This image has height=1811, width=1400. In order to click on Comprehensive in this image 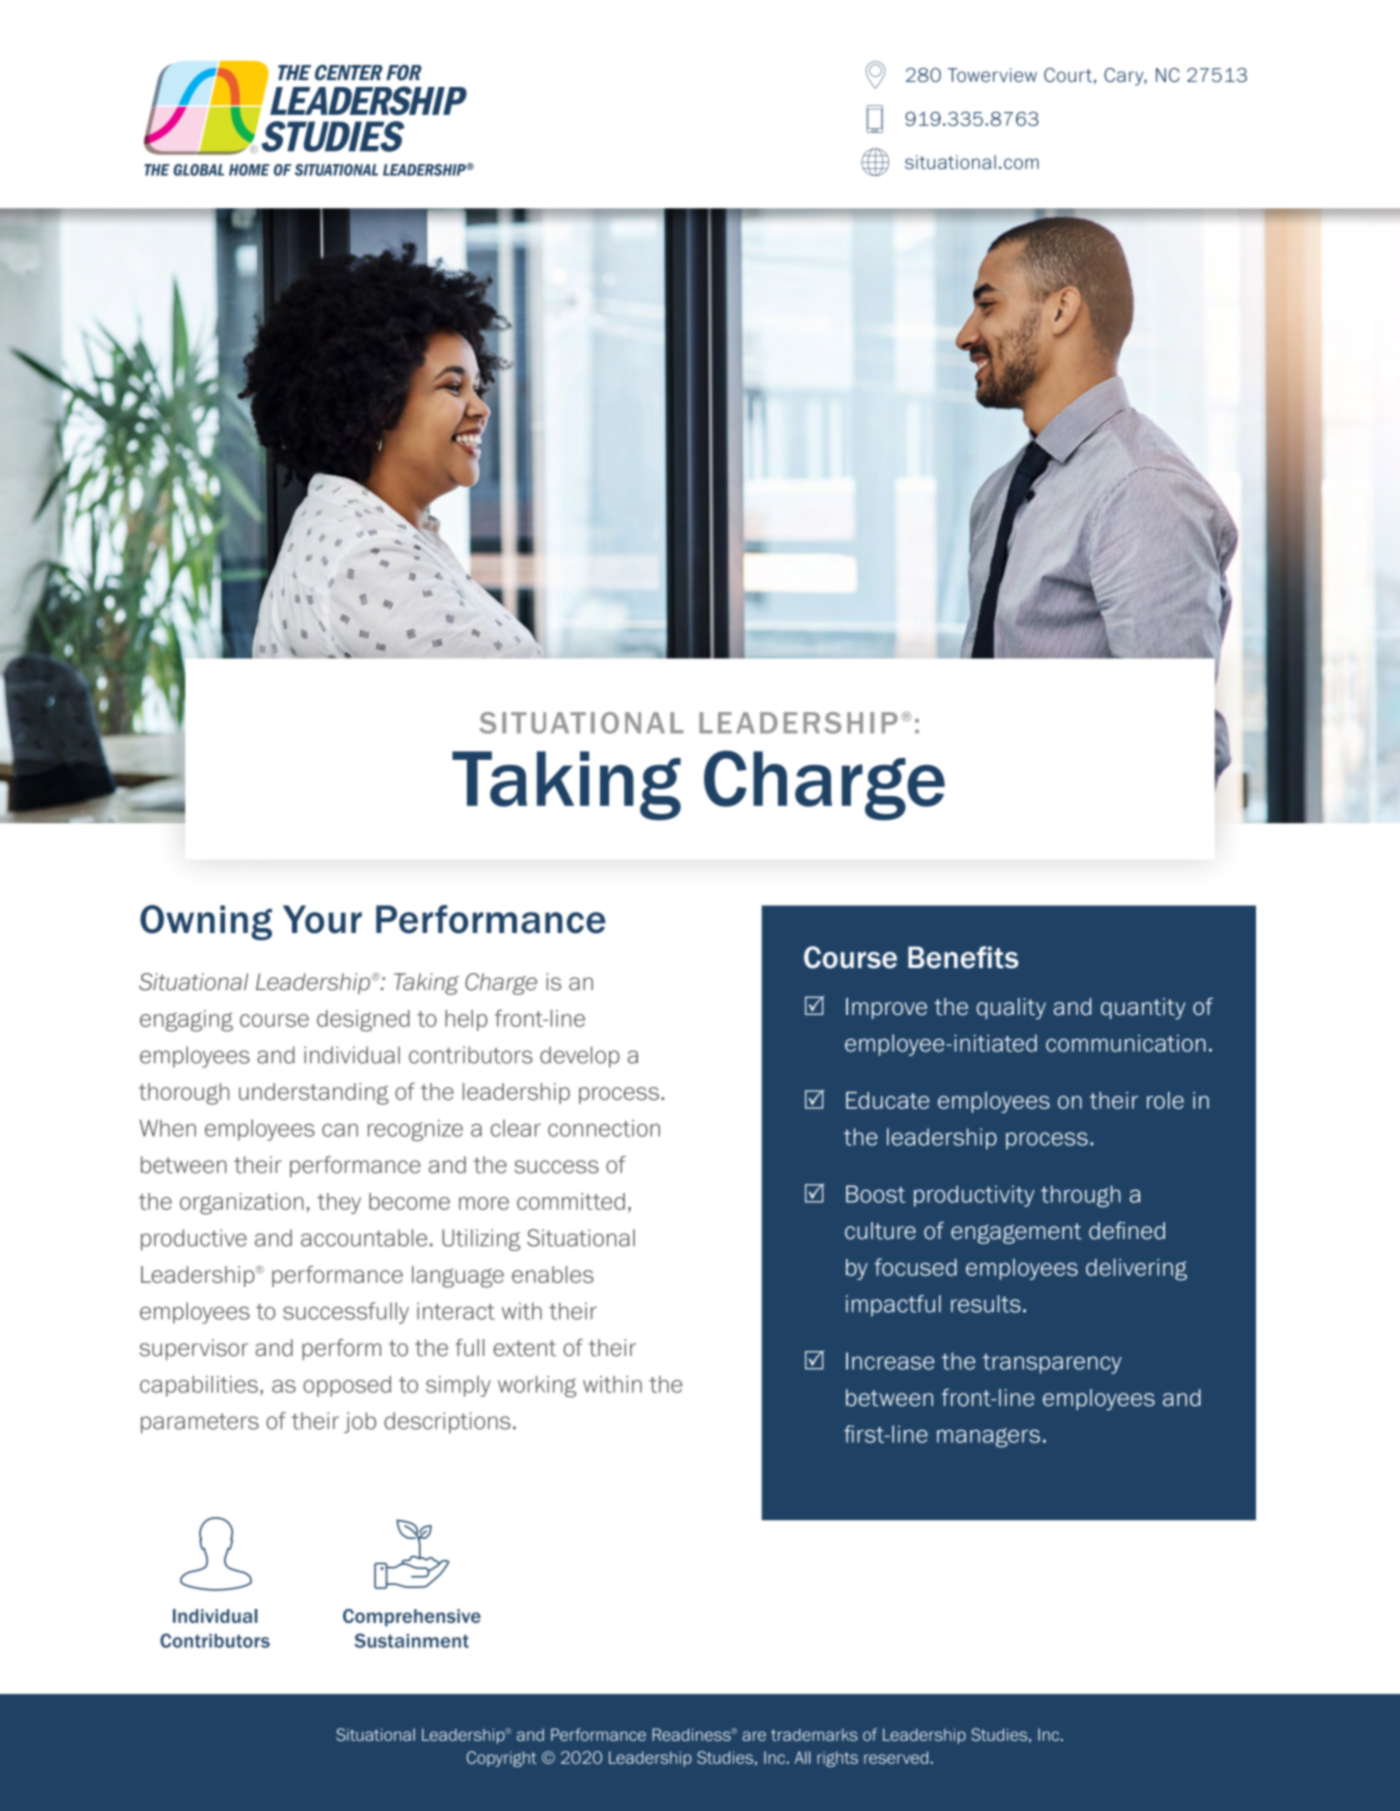, I will do `click(412, 1618)`.
